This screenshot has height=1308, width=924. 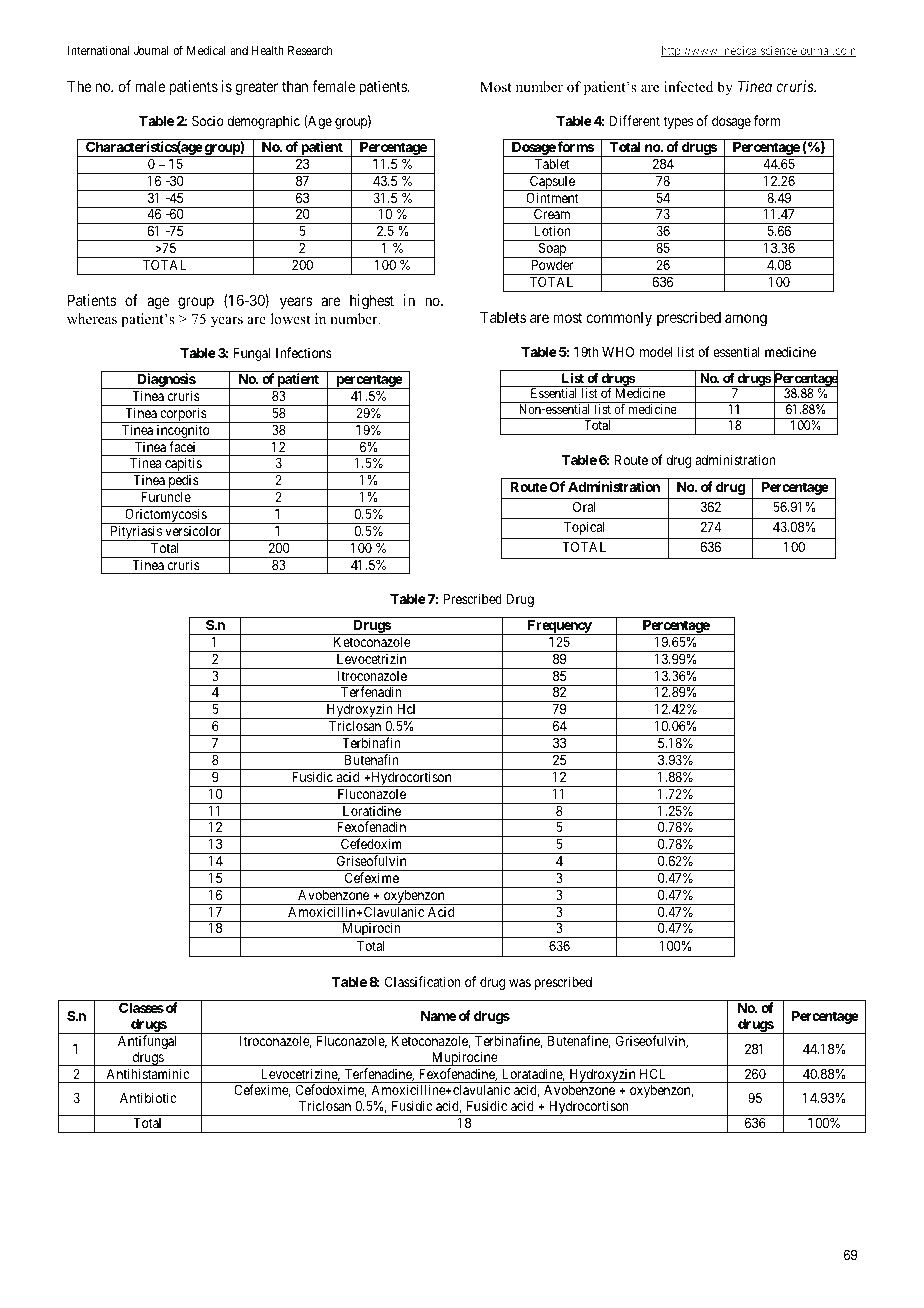 I want to click on Socio, so click(x=208, y=120).
